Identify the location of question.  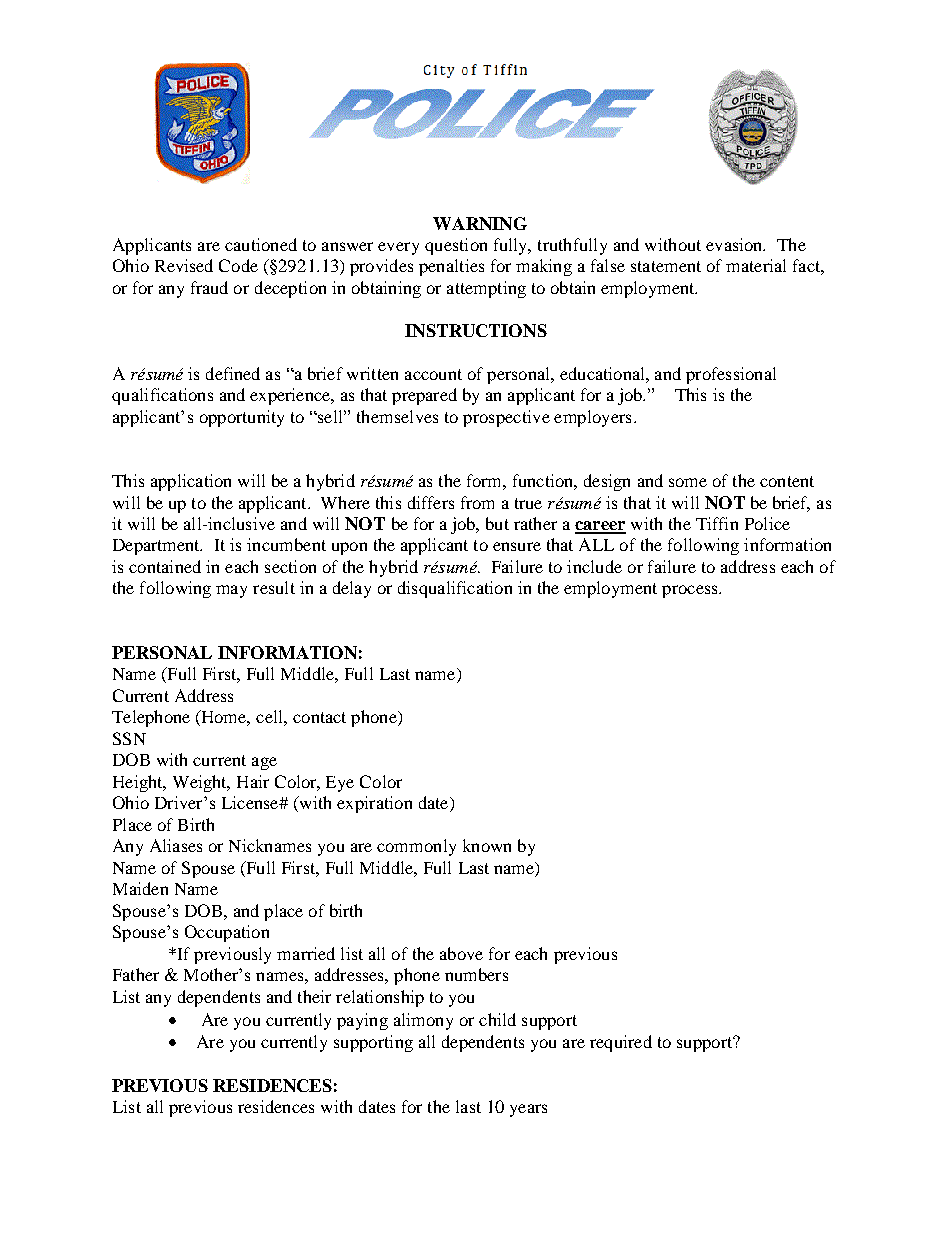
(456, 246).
